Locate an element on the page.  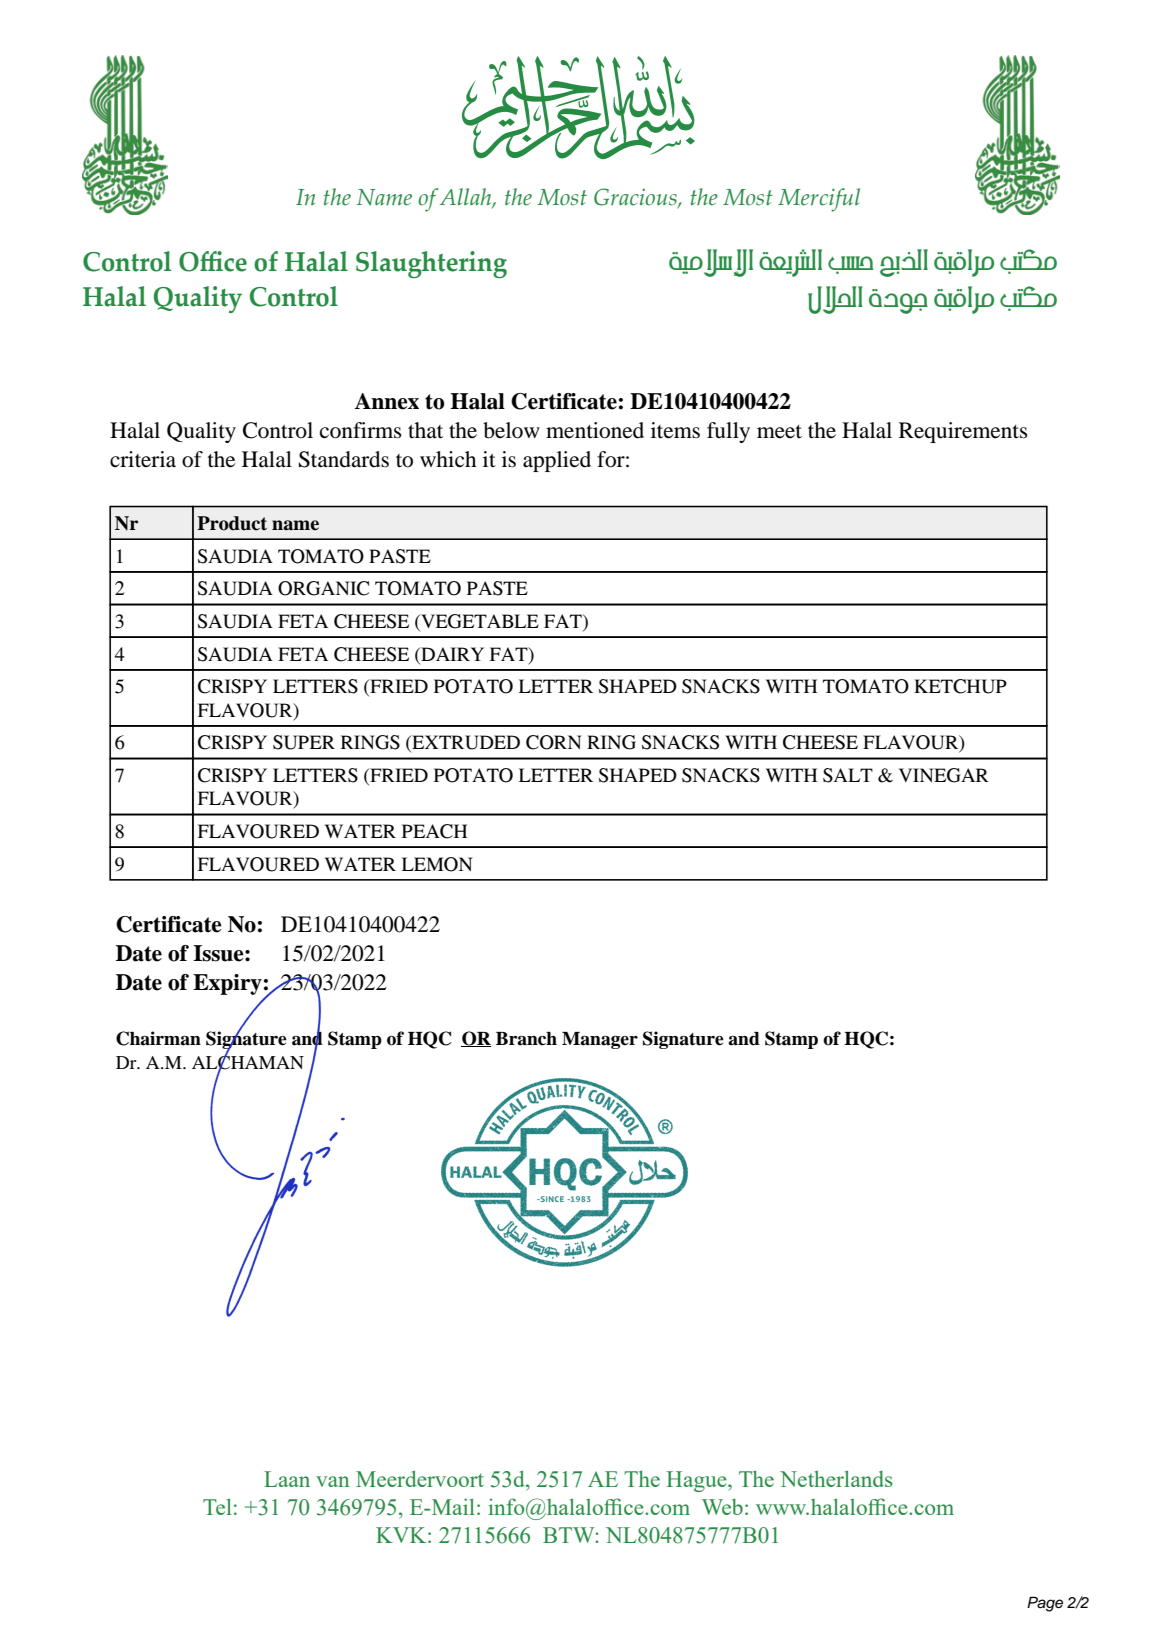
Gracious is located at coordinates (636, 198).
